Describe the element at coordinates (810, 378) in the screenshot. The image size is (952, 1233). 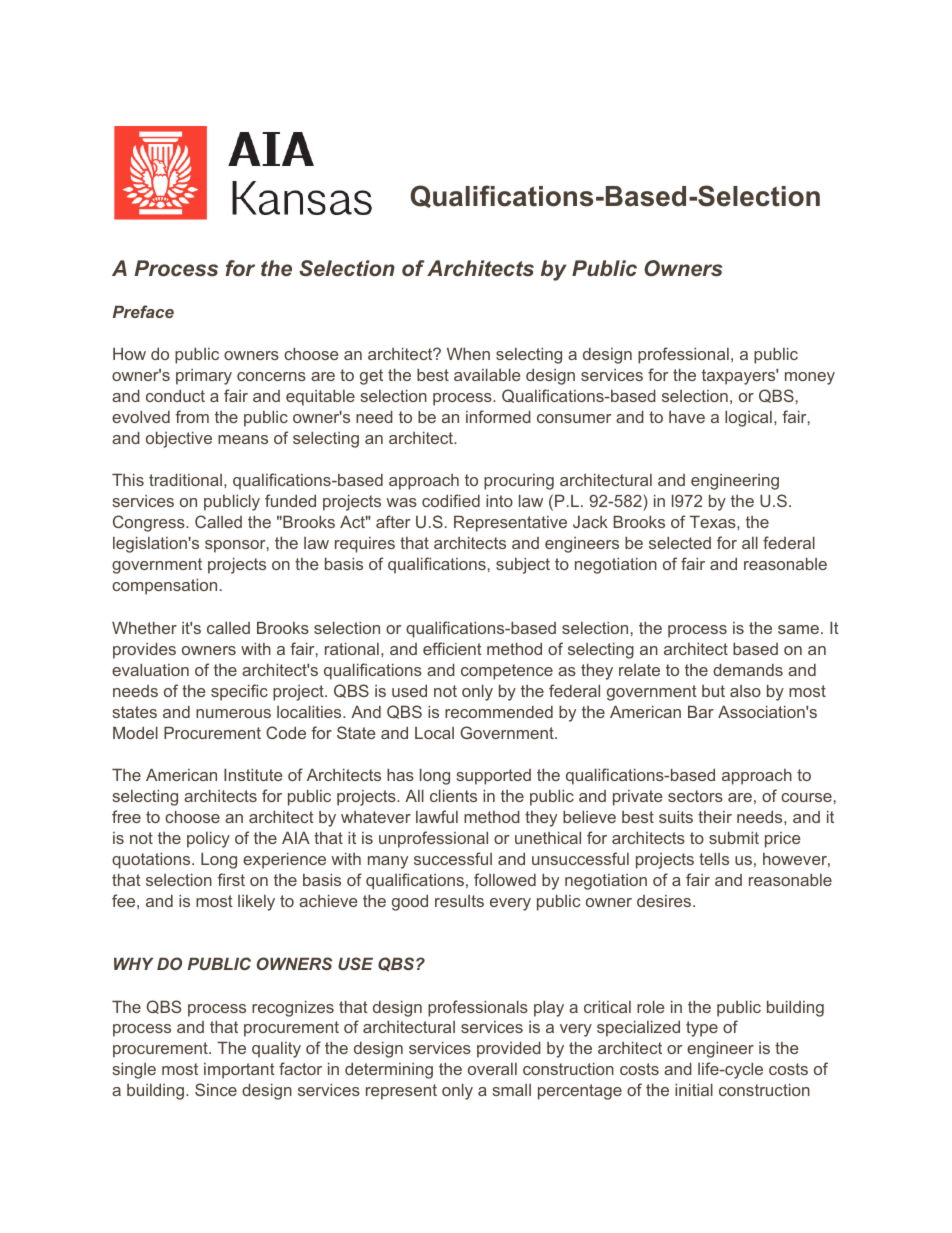
I see `money` at that location.
